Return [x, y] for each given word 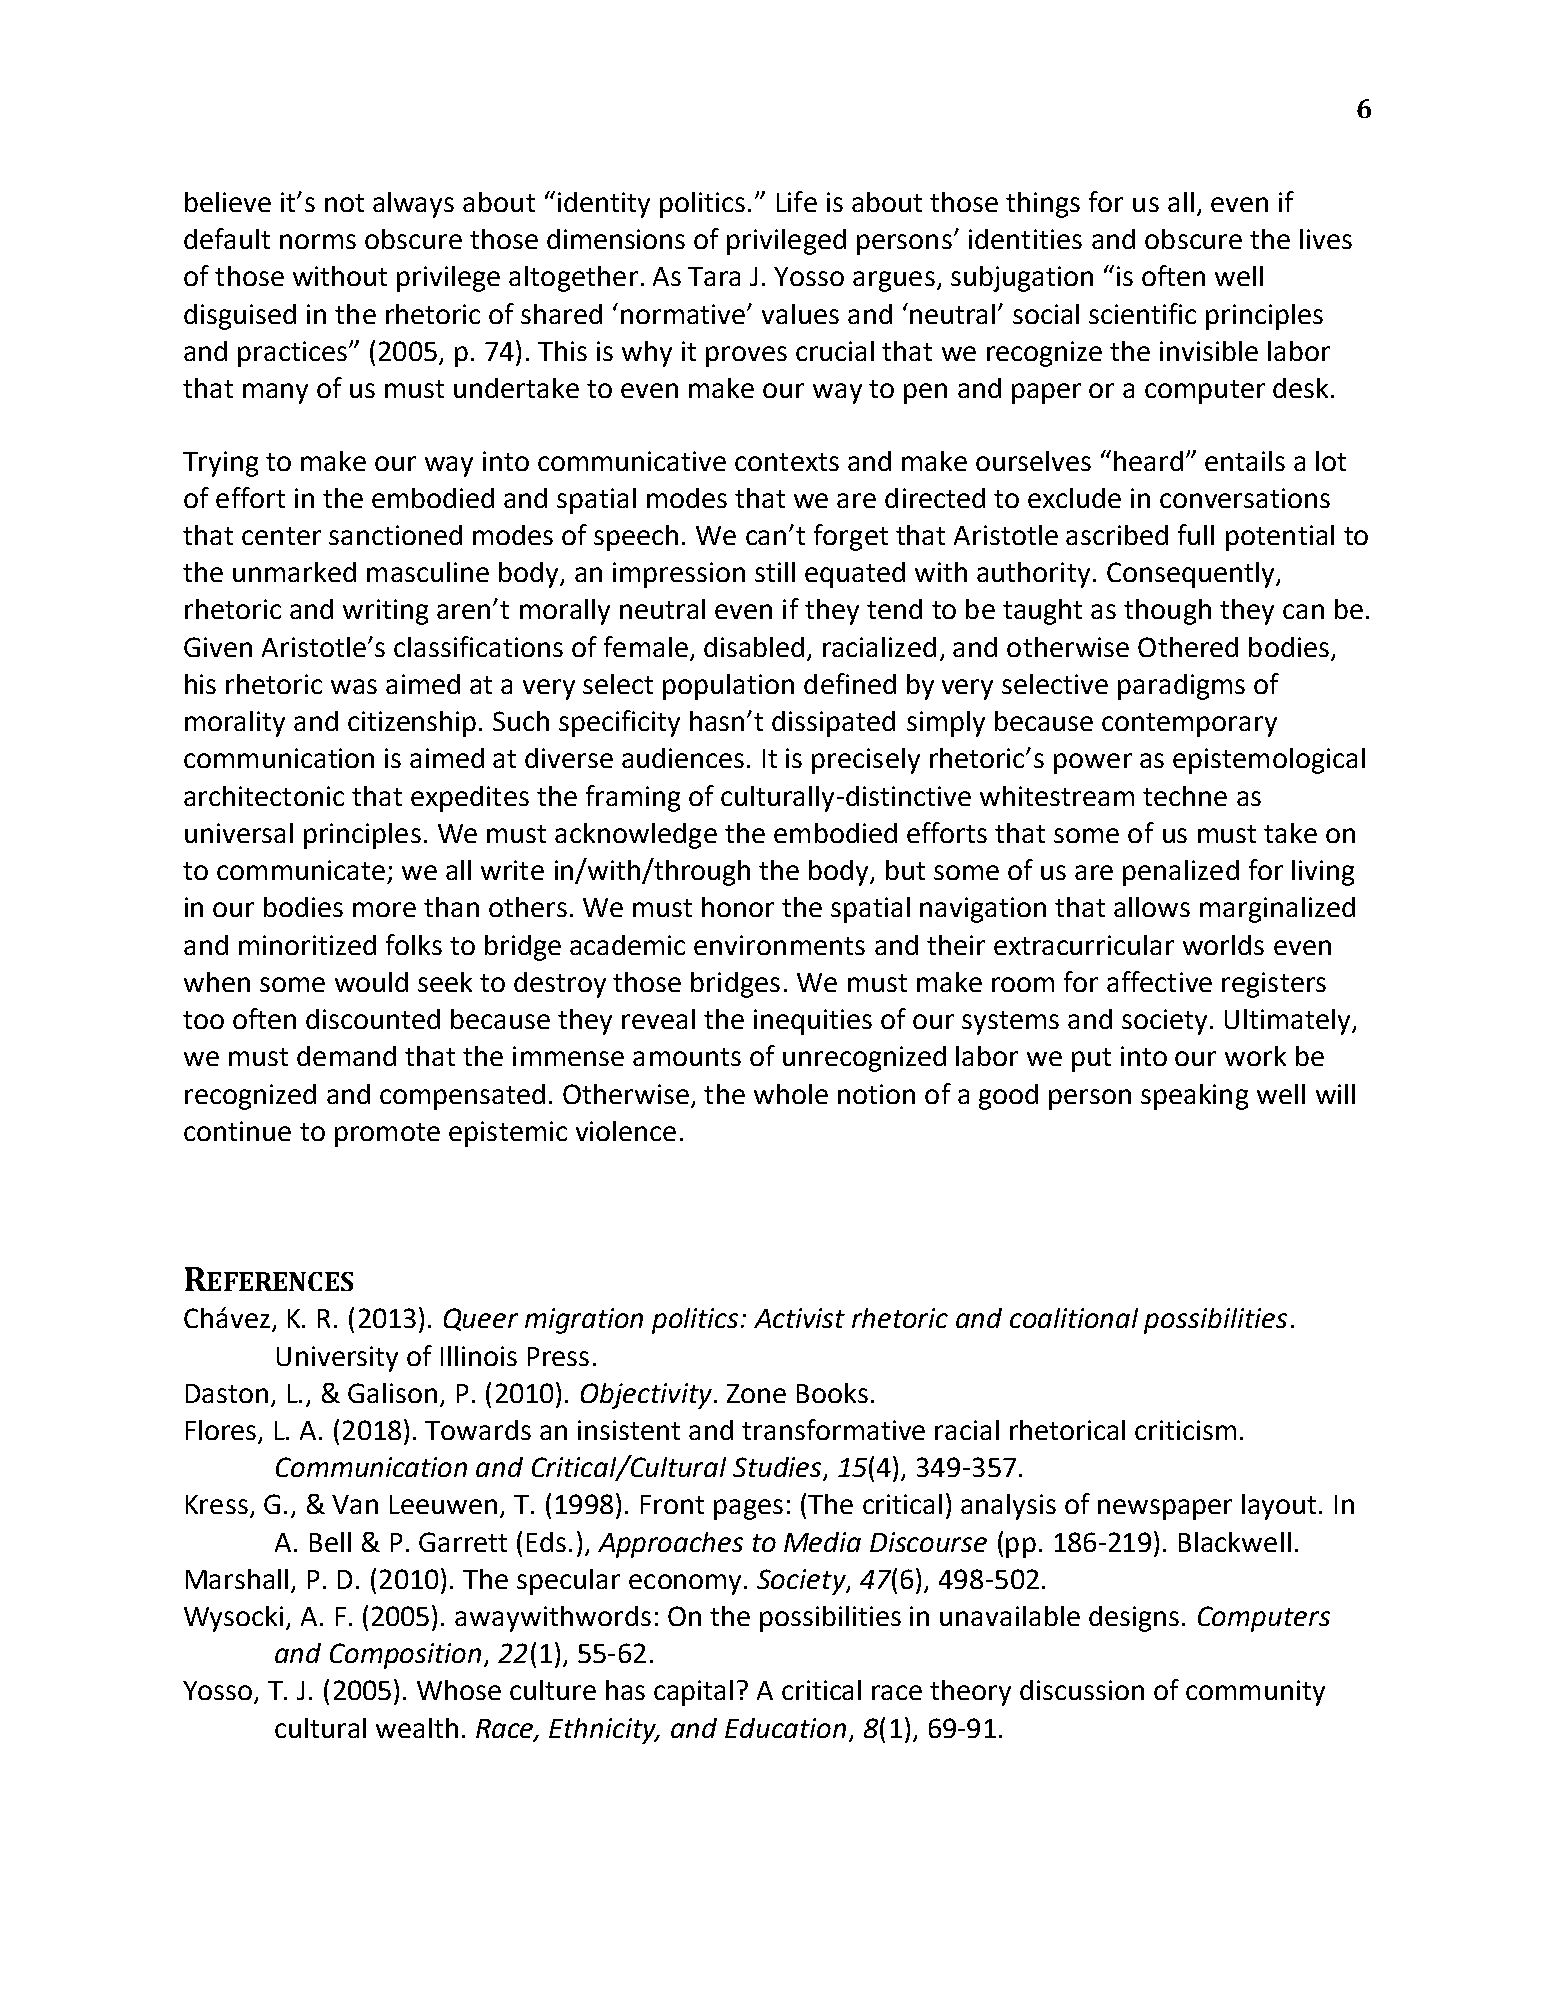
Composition [405, 1656]
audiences [683, 758]
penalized [1181, 873]
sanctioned [395, 535]
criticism [1185, 1430]
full [1196, 534]
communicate [301, 870]
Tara [714, 276]
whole [791, 1094]
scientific [1142, 313]
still [775, 572]
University [337, 1359]
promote [387, 1135]
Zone [756, 1393]
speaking [1194, 1097]
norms [318, 241]
